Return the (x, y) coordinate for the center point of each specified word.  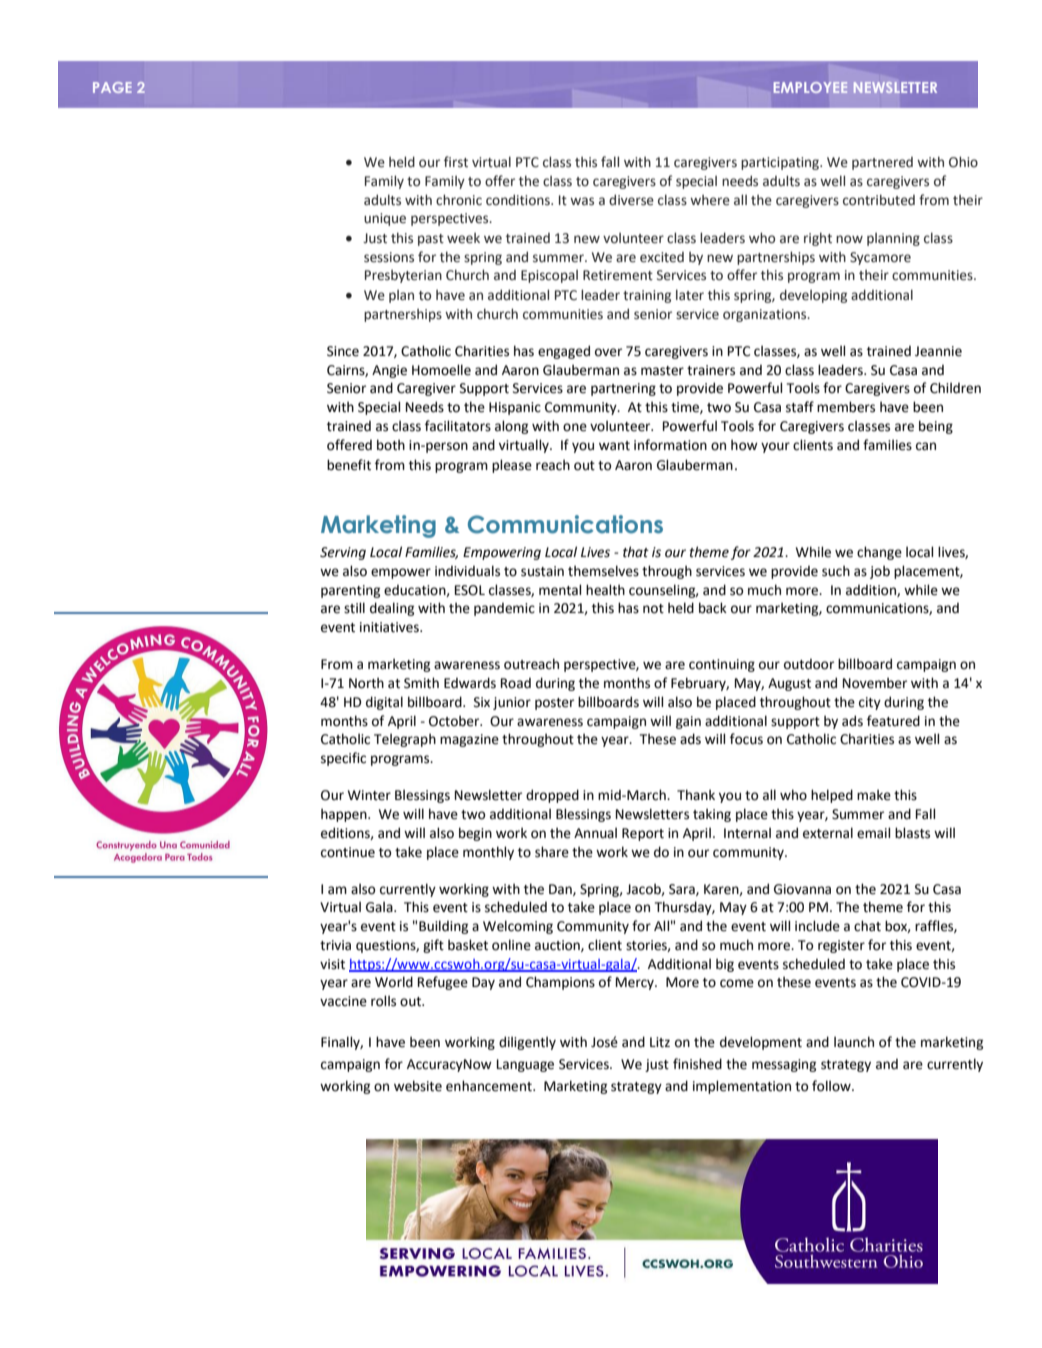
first (456, 162)
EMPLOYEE (811, 87)
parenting (350, 591)
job (880, 572)
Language (525, 1065)
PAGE (112, 87)
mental (560, 590)
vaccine (343, 1001)
